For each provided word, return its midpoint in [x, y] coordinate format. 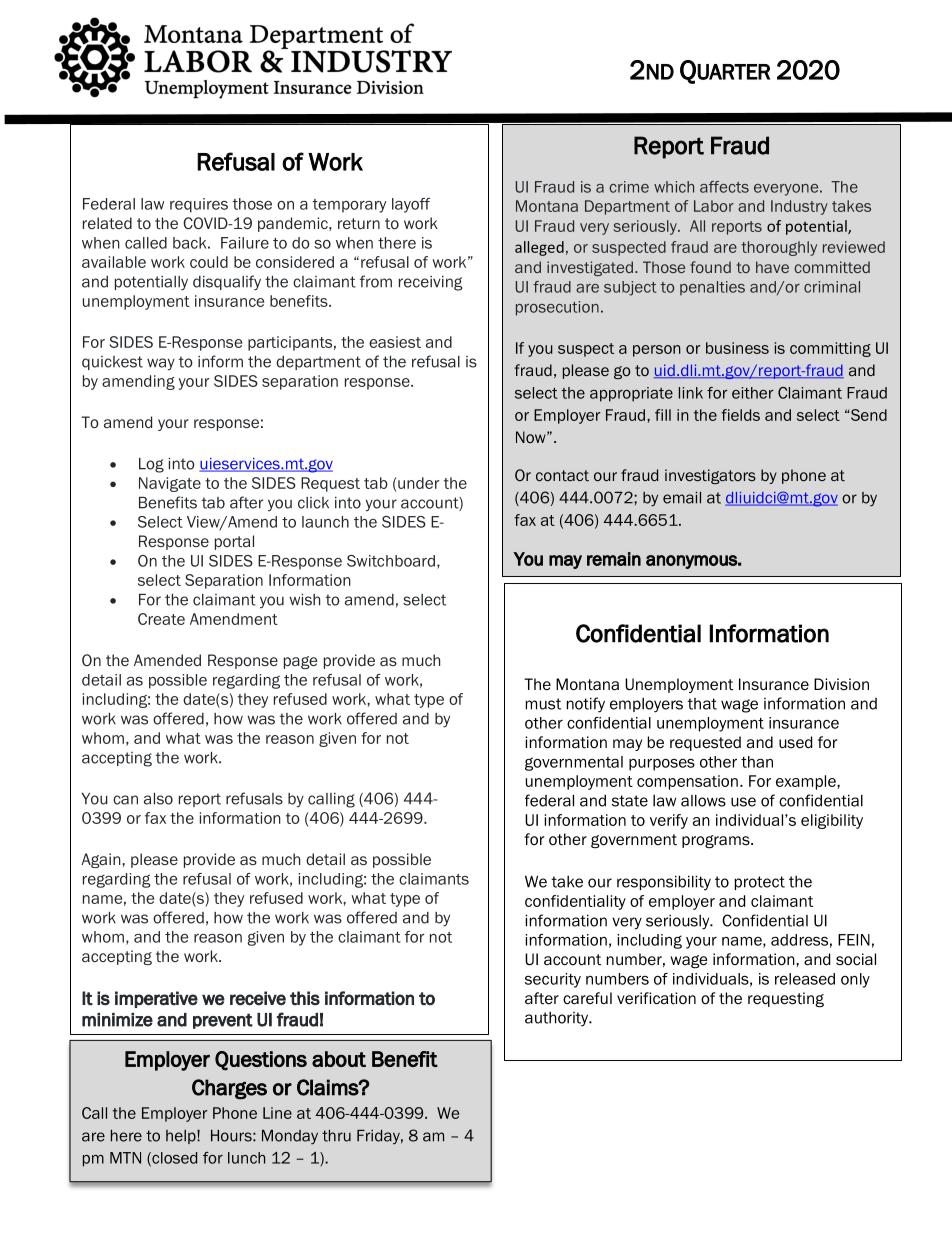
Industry [799, 207]
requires [199, 205]
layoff [411, 205]
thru [336, 1136]
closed [173, 1159]
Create [161, 619]
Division [841, 684]
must [543, 704]
